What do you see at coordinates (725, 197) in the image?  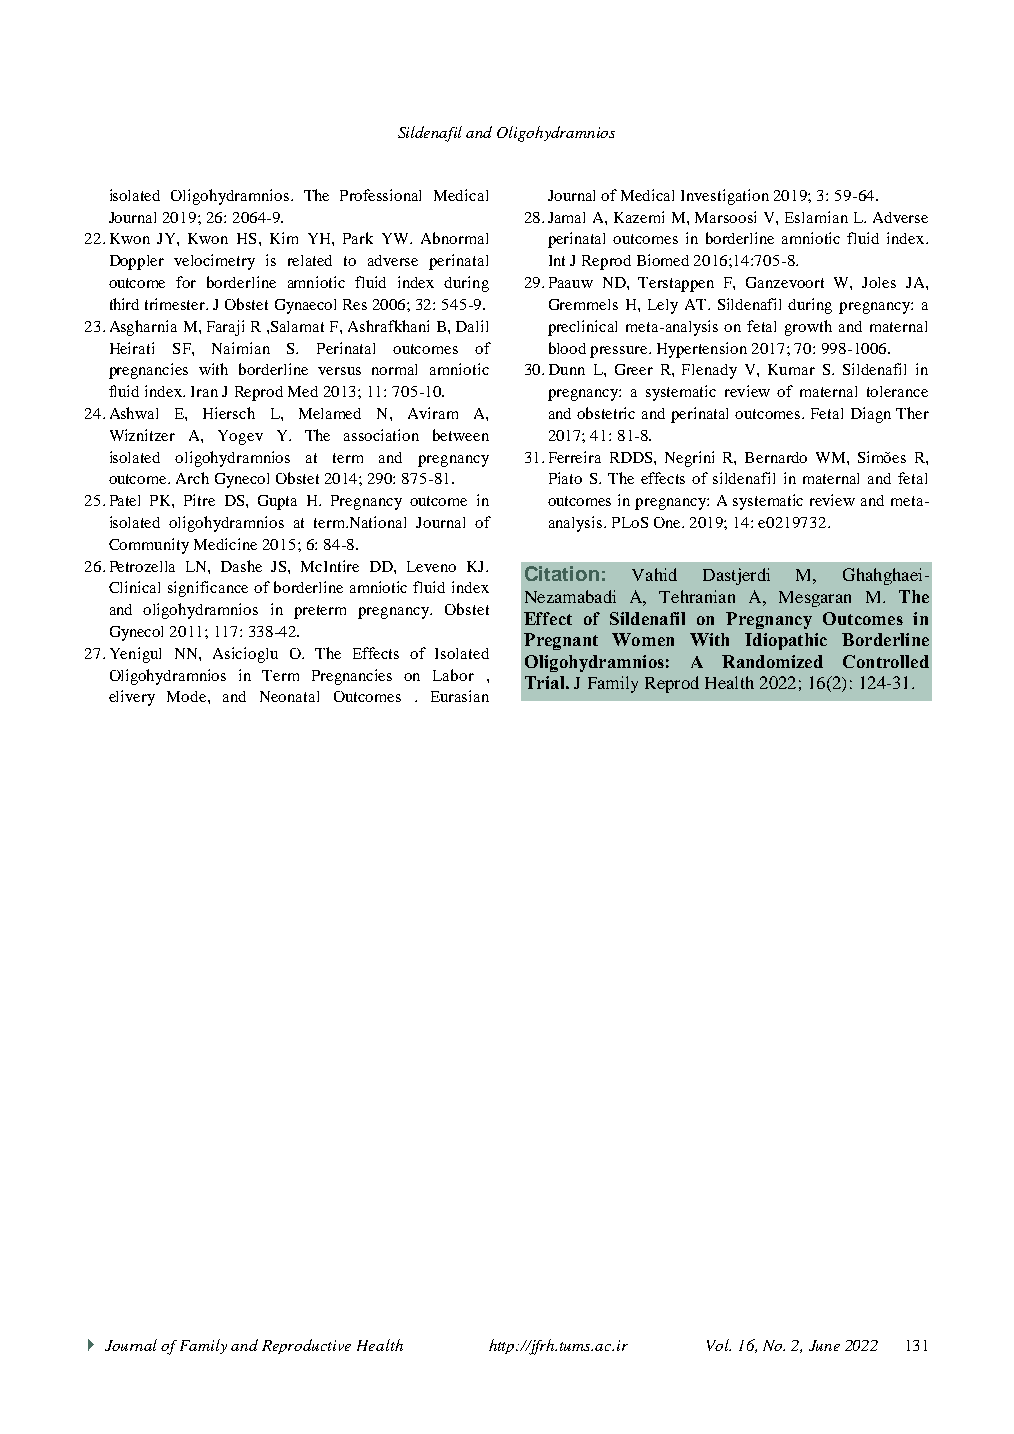 I see `Investigation` at bounding box center [725, 197].
